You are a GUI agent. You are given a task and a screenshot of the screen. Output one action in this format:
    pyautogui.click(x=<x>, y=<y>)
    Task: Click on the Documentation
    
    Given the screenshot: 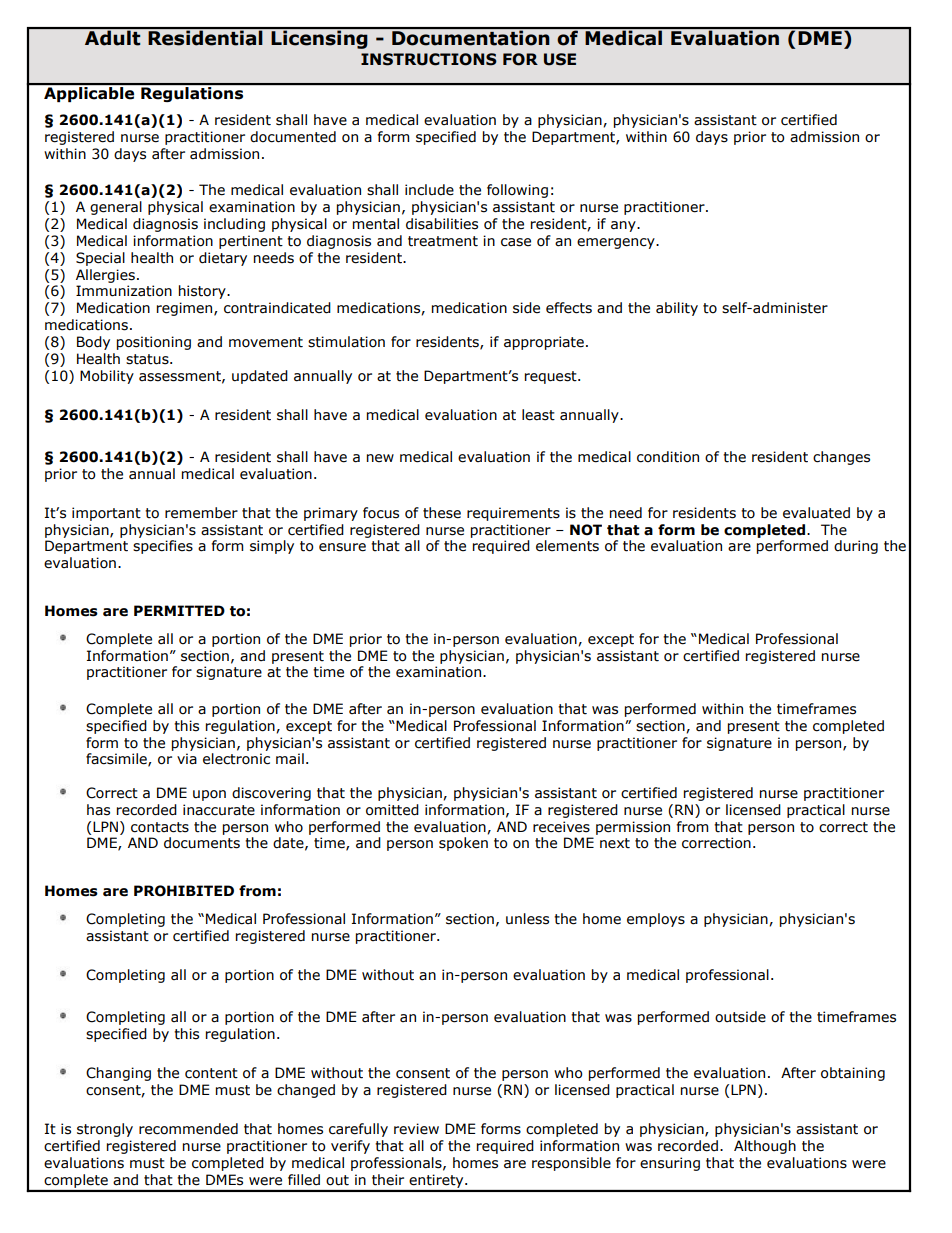 What is the action you would take?
    pyautogui.click(x=471, y=37)
